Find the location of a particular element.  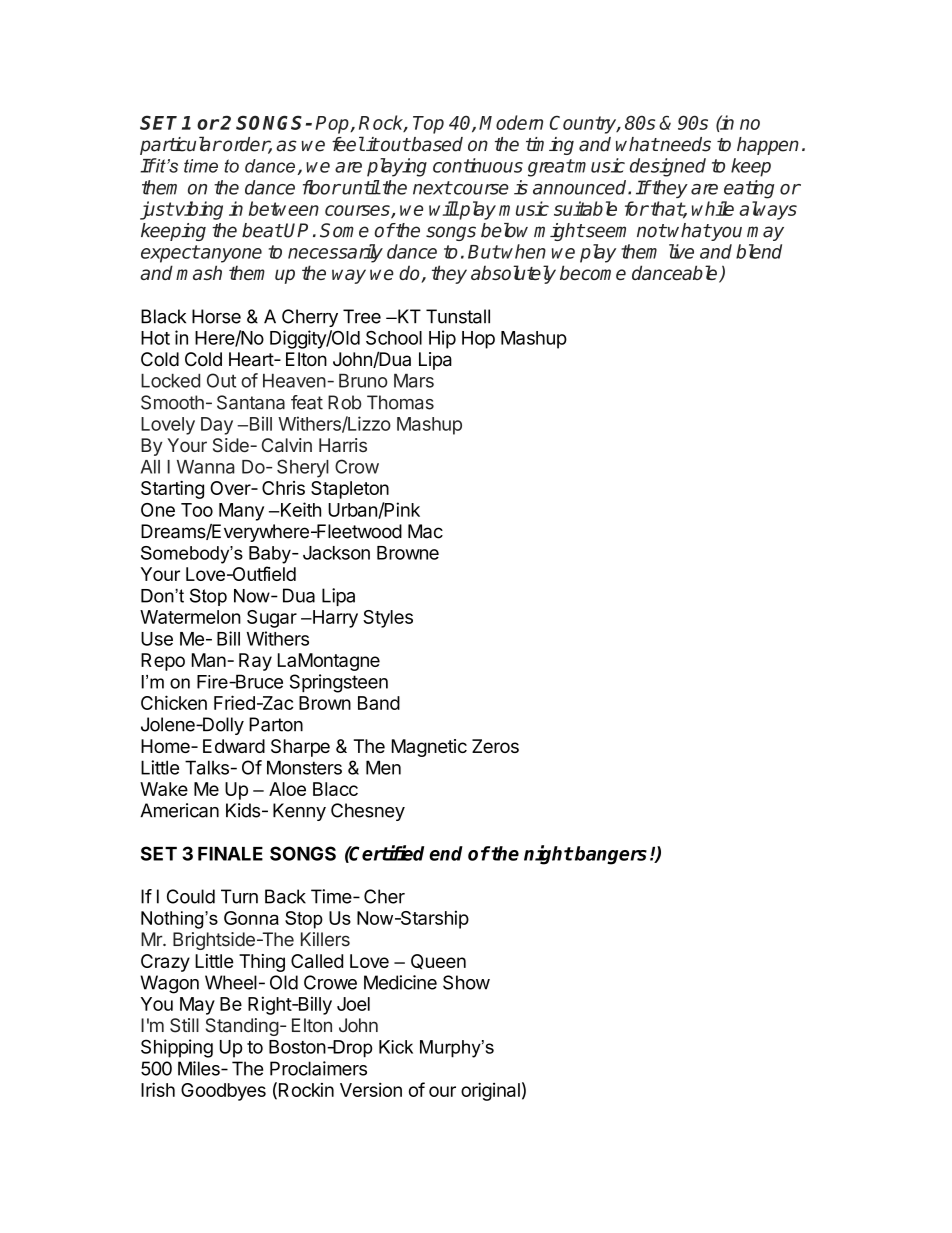

Goodbyes is located at coordinates (223, 1092).
